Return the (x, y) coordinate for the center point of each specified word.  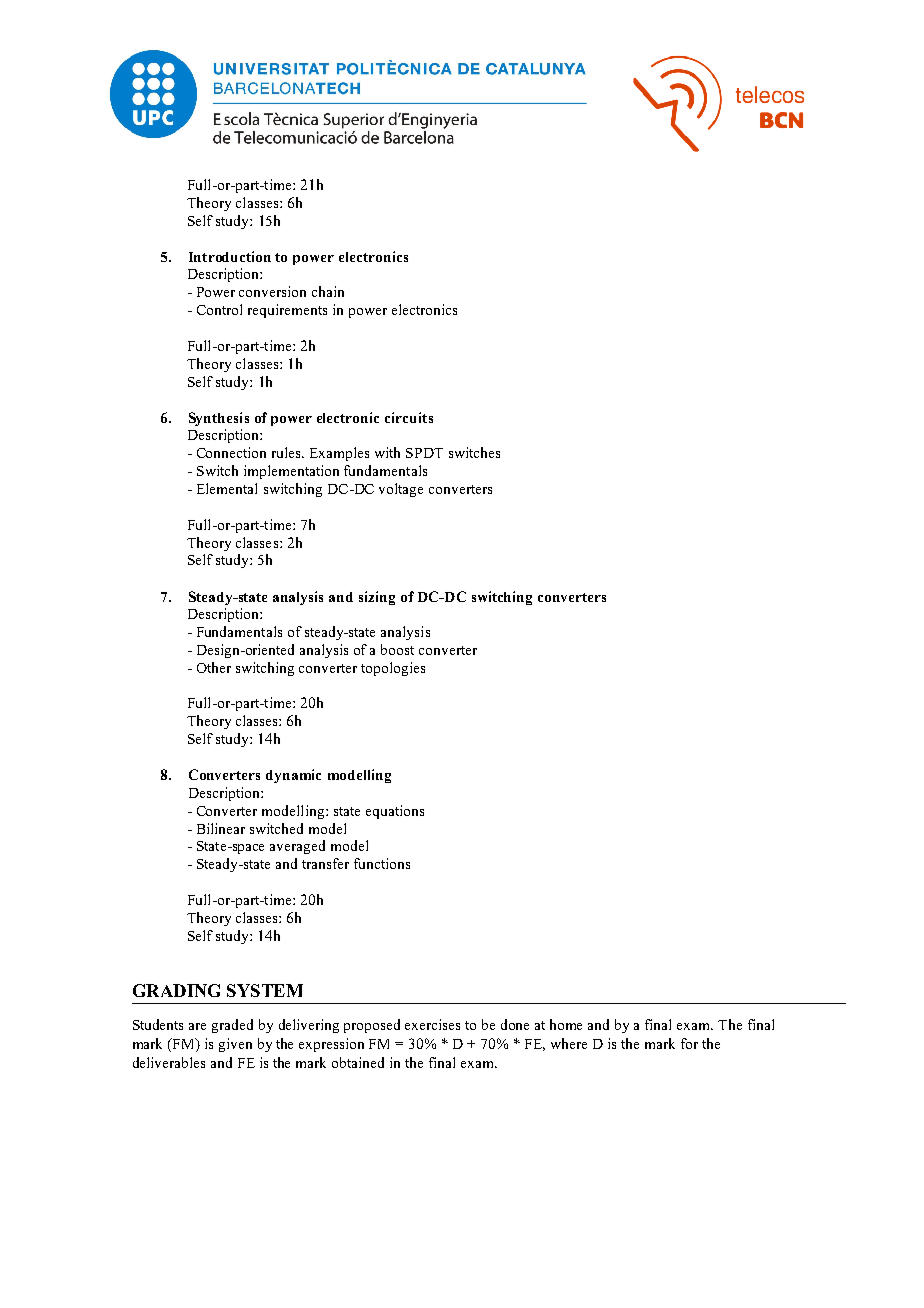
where (569, 1043)
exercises (432, 1024)
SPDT (424, 453)
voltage (401, 490)
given (235, 1045)
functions (382, 863)
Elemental (227, 488)
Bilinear (221, 828)
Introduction (230, 256)
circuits (409, 417)
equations (395, 812)
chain (328, 291)
